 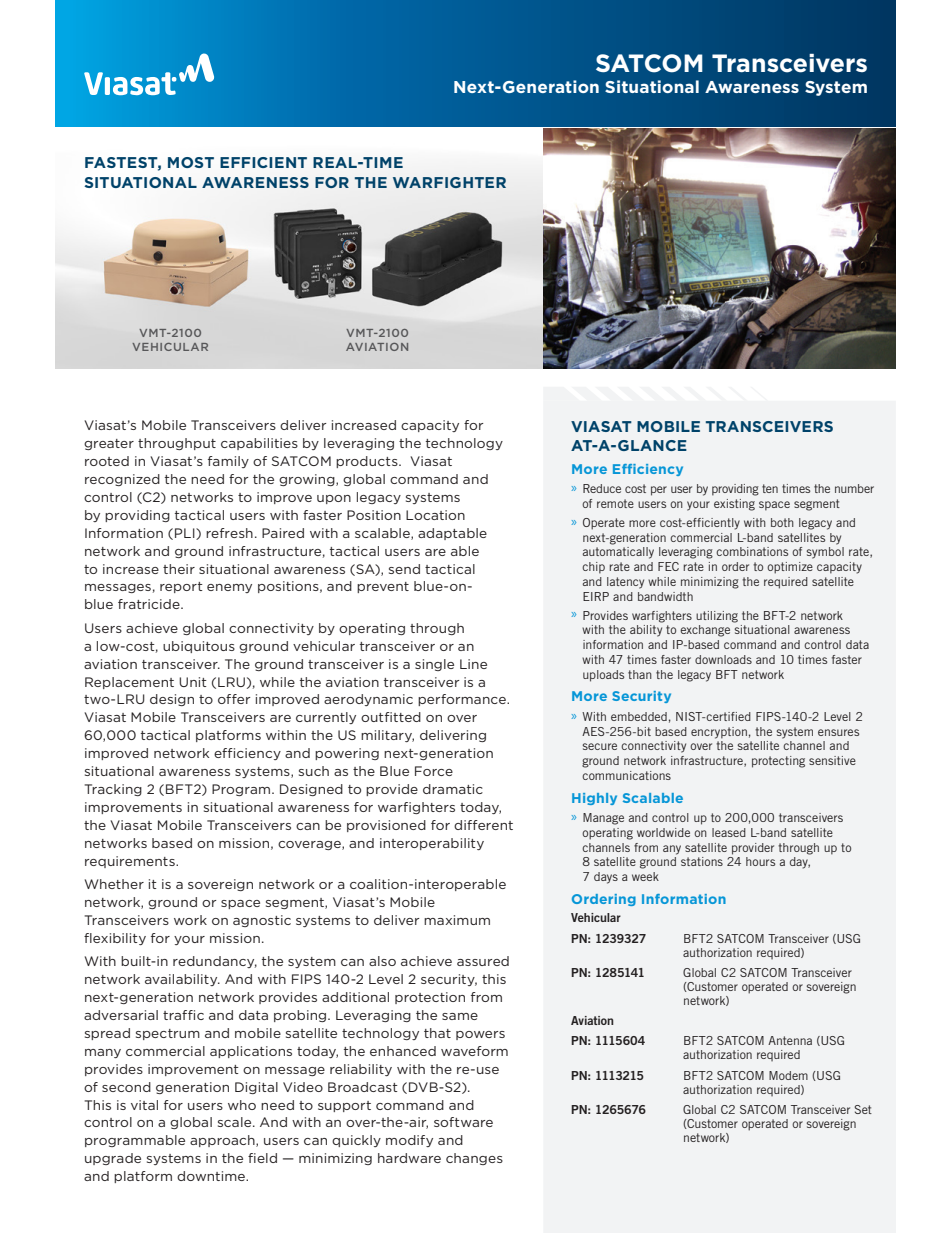 What do you see at coordinates (223, 1141) in the screenshot?
I see `approach` at bounding box center [223, 1141].
